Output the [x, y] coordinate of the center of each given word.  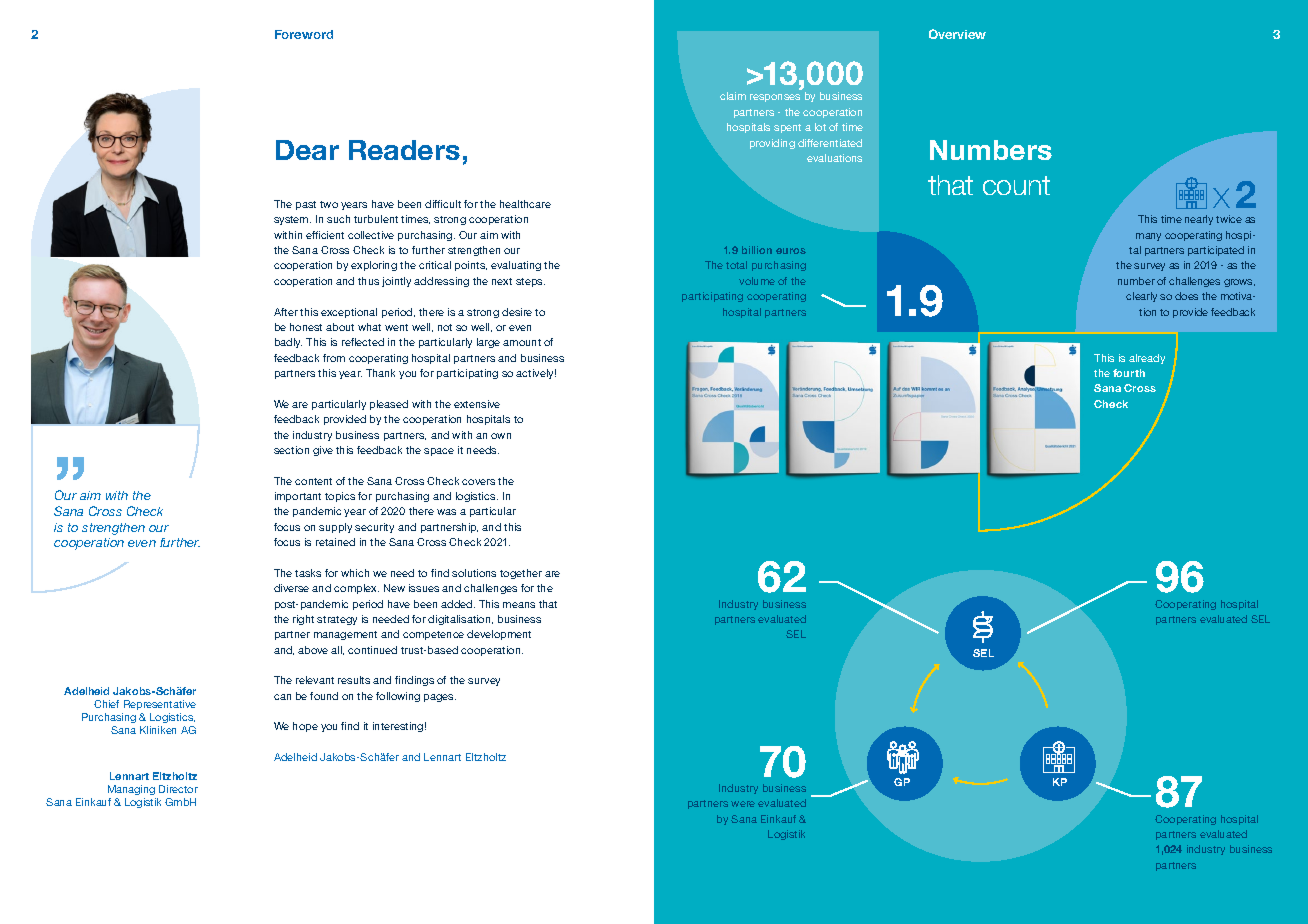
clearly [1141, 297]
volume [757, 281]
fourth [1129, 373]
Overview [957, 34]
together [521, 574]
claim [733, 96]
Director [178, 789]
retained [335, 542]
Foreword [304, 34]
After [286, 312]
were [743, 804]
